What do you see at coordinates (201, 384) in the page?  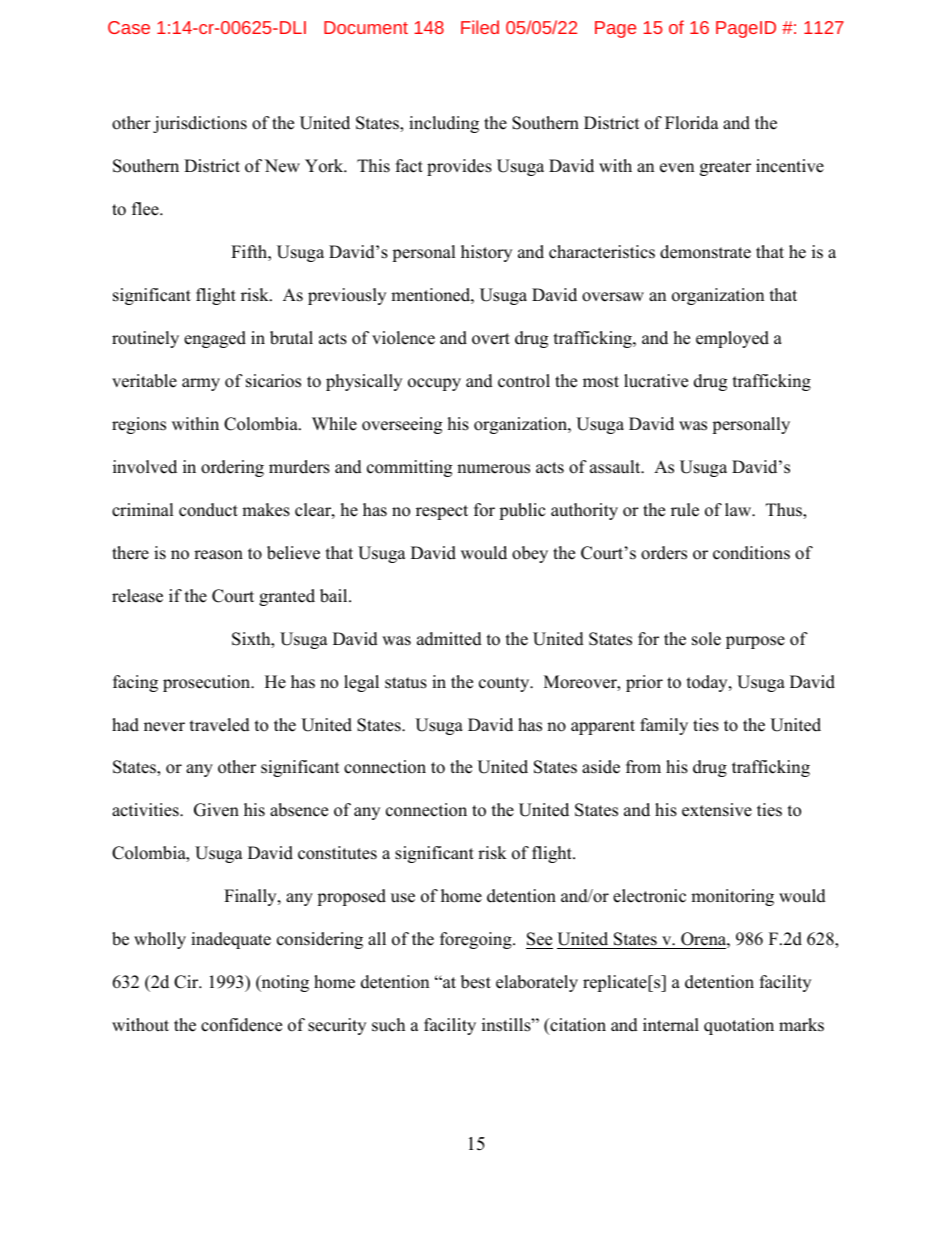 I see `army` at bounding box center [201, 384].
